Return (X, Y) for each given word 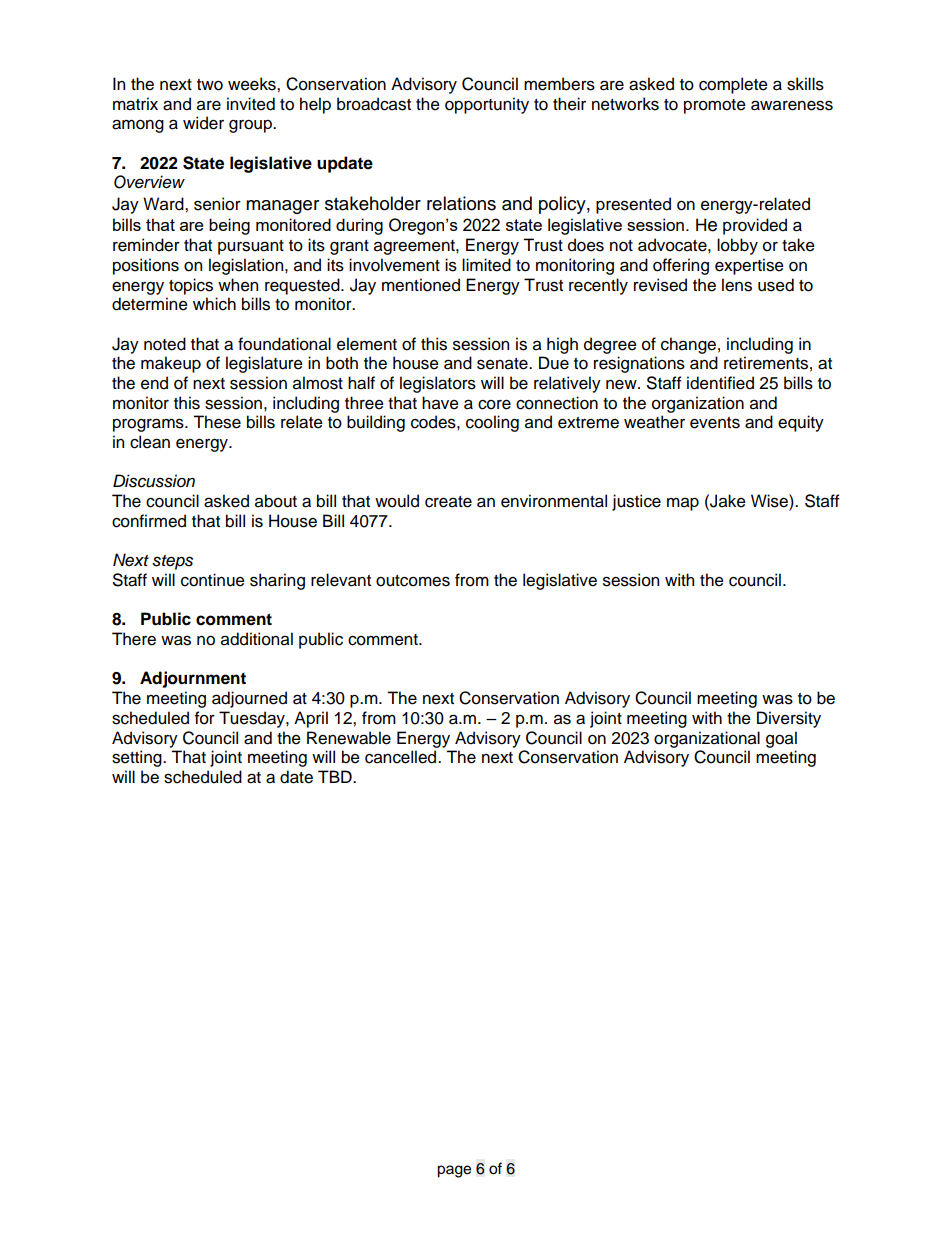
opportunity (487, 105)
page (454, 1171)
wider (203, 123)
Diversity (789, 719)
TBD (336, 776)
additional (257, 639)
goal (781, 739)
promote (715, 106)
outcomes (413, 581)
